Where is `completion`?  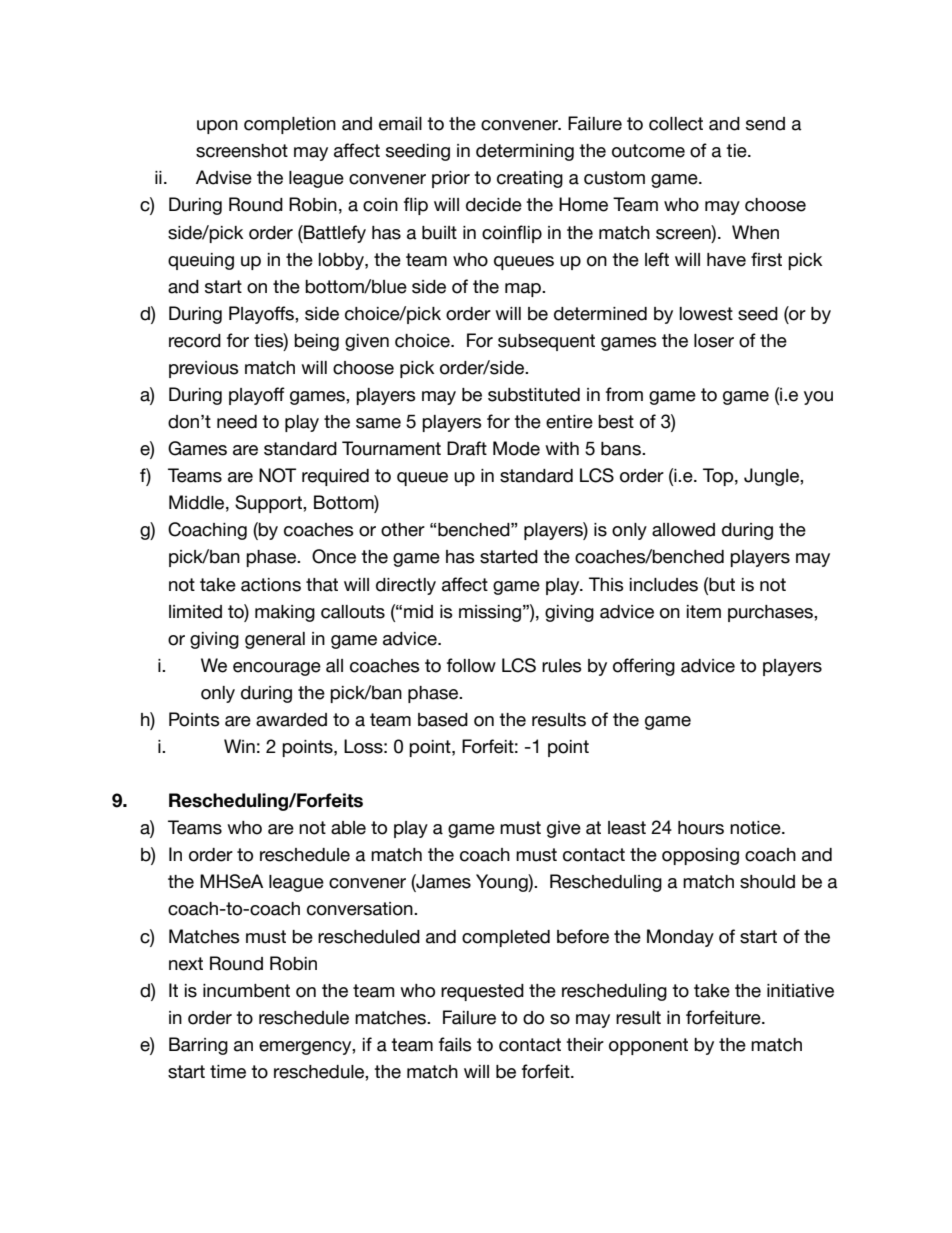 completion is located at coordinates (290, 125).
